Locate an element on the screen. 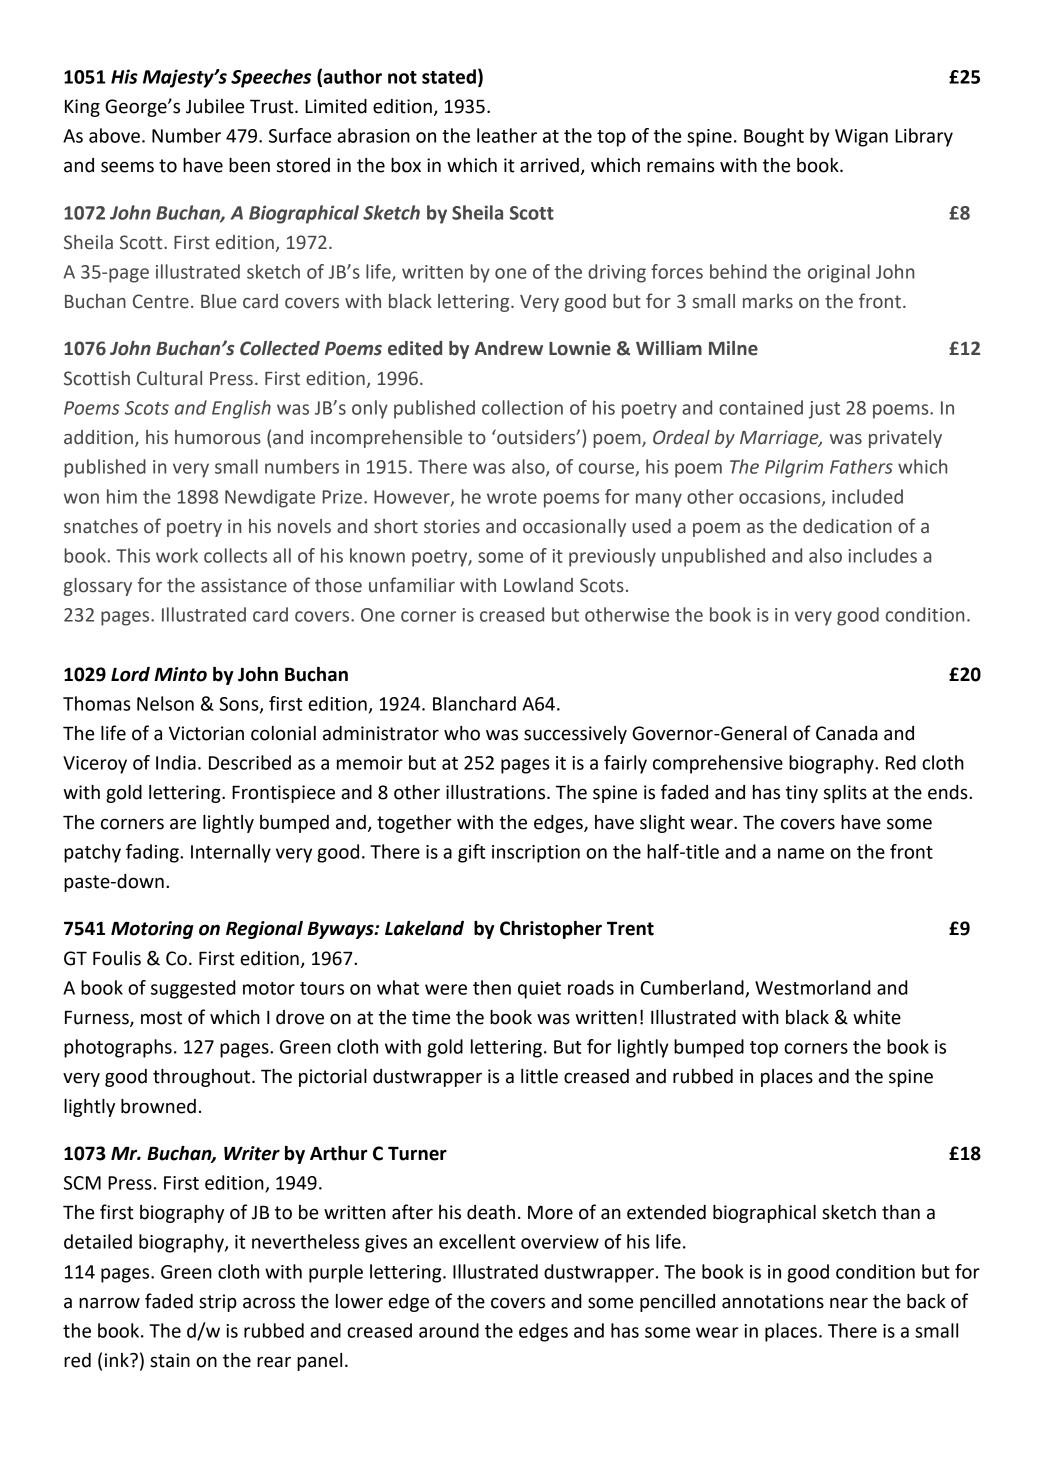 Image resolution: width=1046 pixels, height=1479 pixels. strip is located at coordinates (218, 1303).
